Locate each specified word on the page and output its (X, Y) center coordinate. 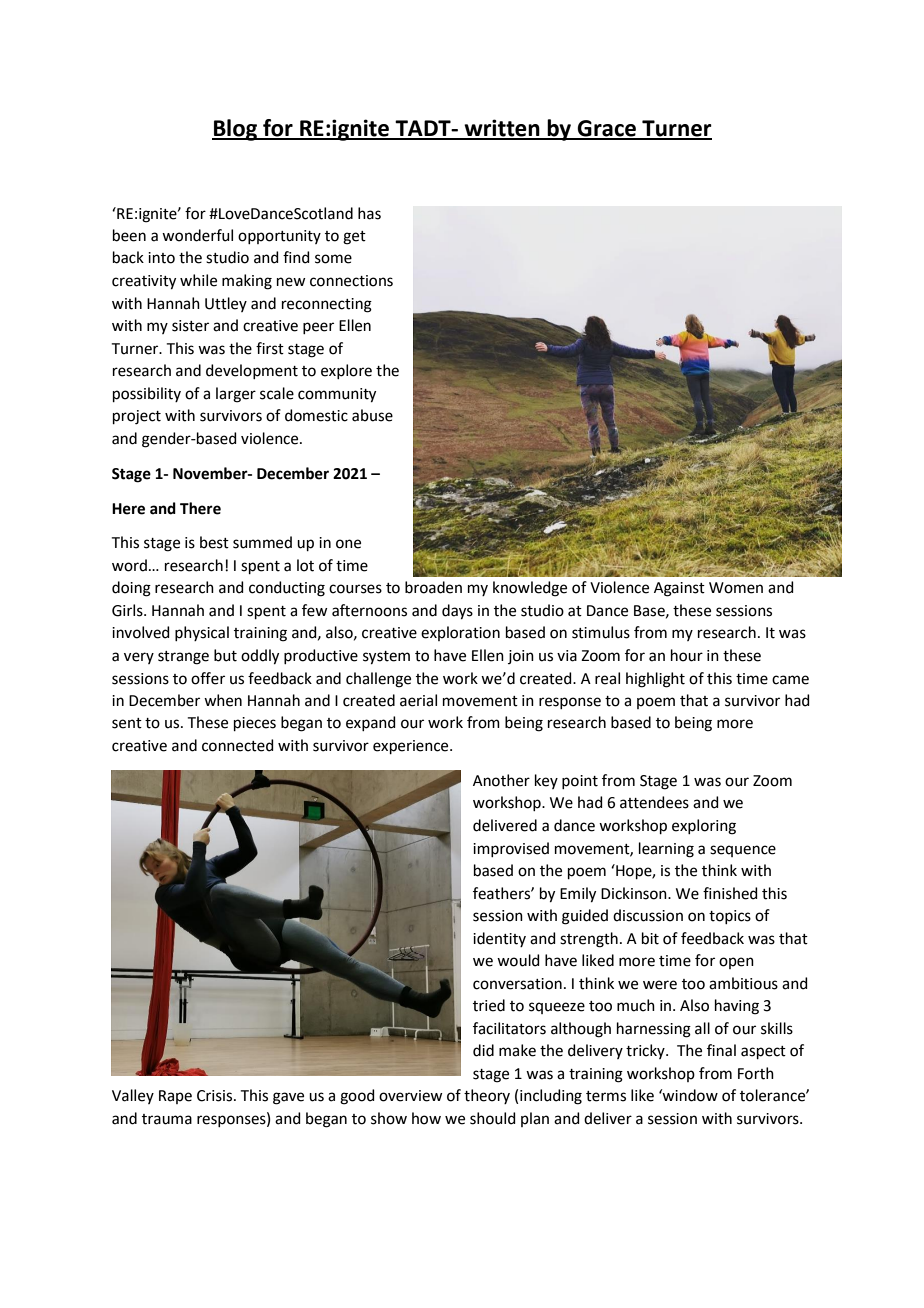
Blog (236, 130)
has (369, 213)
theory (487, 1096)
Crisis (216, 1096)
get (354, 238)
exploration (460, 633)
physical (202, 633)
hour (687, 655)
